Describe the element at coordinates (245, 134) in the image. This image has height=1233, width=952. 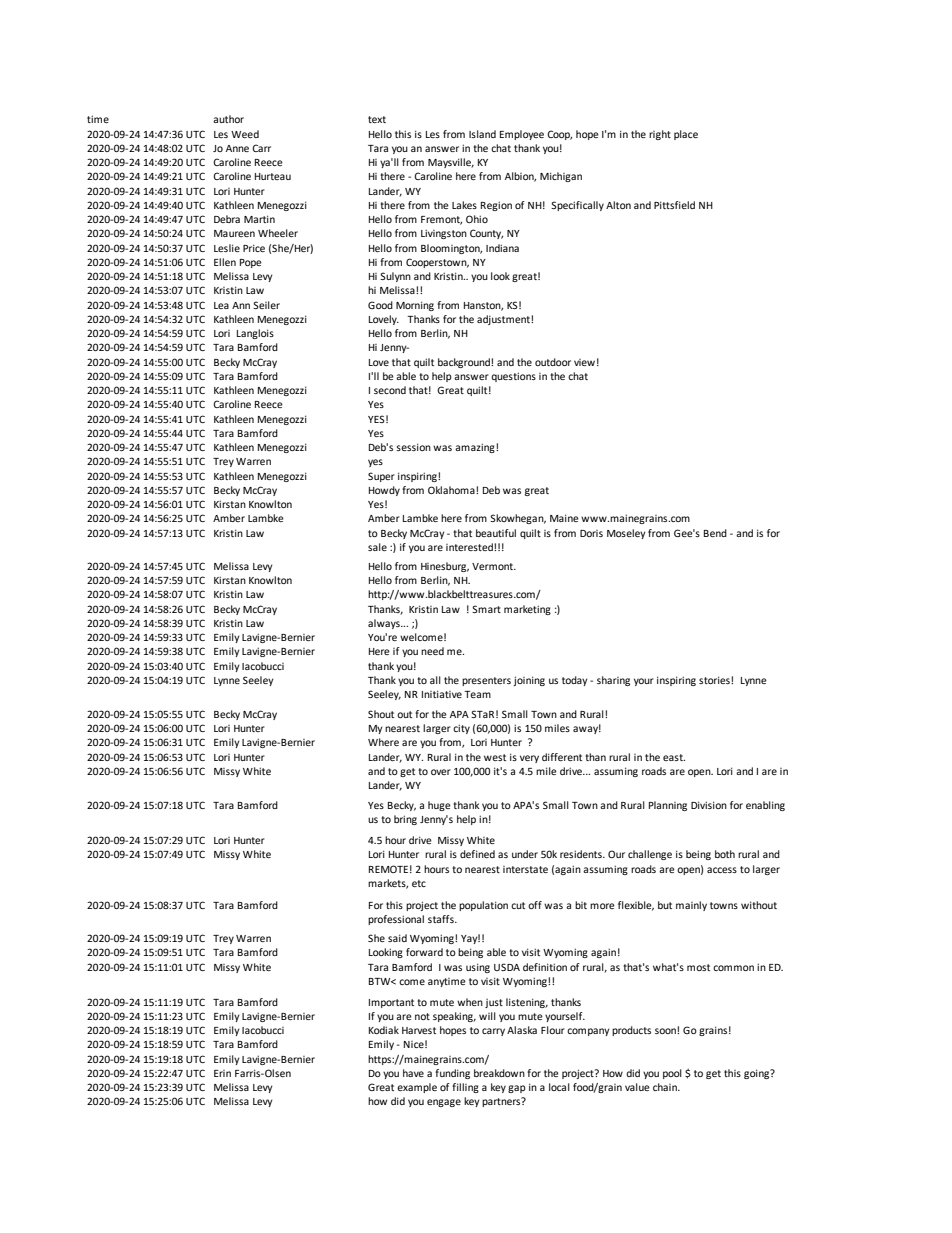
I see `Weed` at that location.
